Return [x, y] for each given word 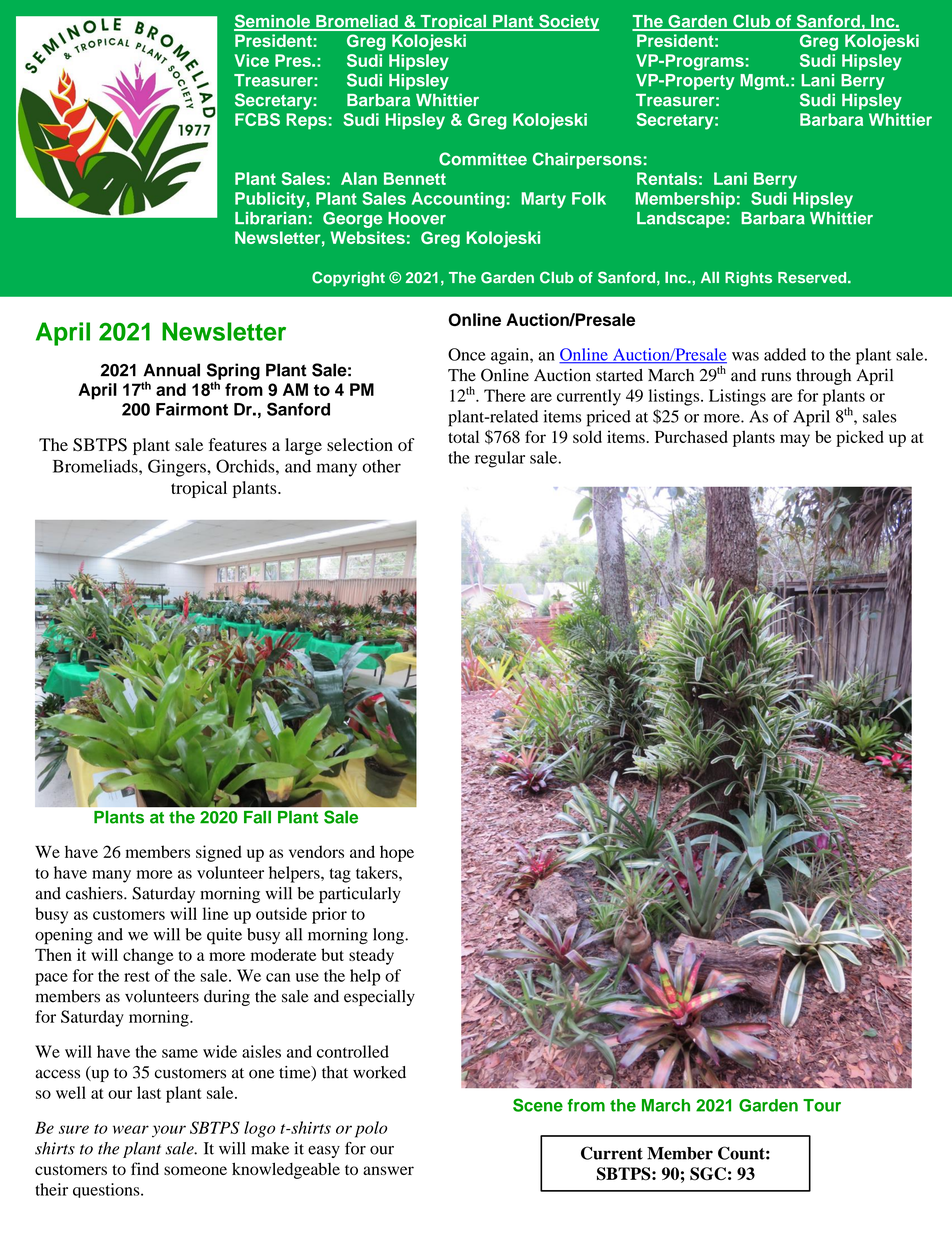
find [145, 1168]
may [795, 440]
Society [568, 22]
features [238, 444]
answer [388, 1170]
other [381, 466]
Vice [251, 60]
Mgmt [763, 82]
